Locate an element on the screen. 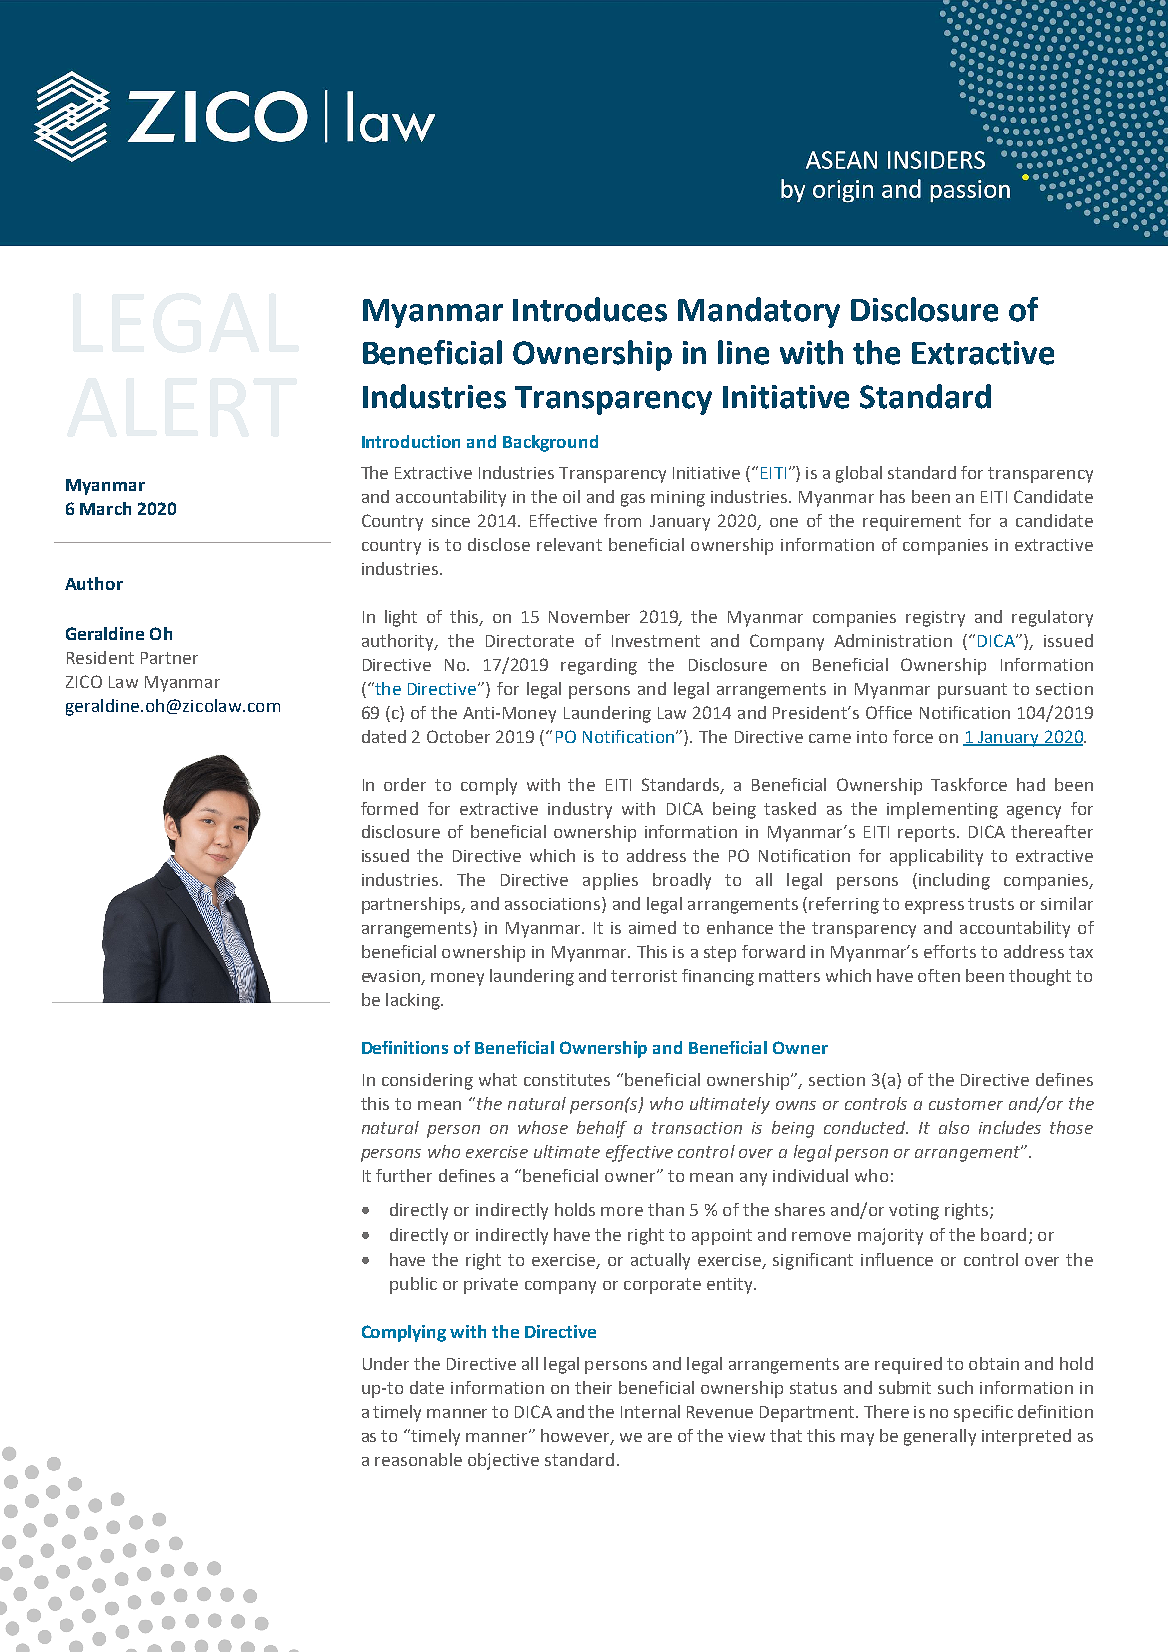 Image resolution: width=1168 pixels, height=1652 pixels. further is located at coordinates (404, 1175).
